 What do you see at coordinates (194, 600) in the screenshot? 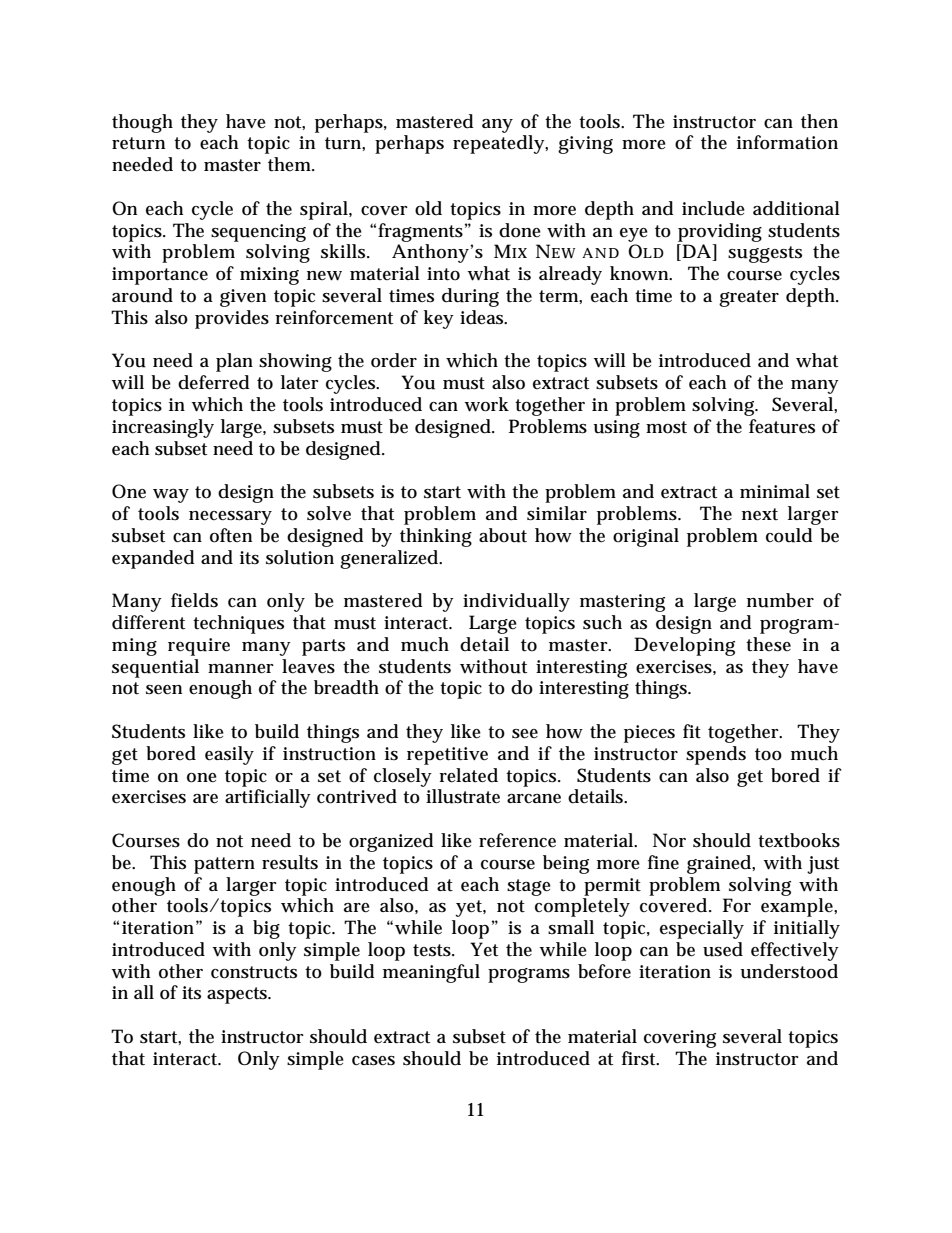
I see `fields` at bounding box center [194, 600].
